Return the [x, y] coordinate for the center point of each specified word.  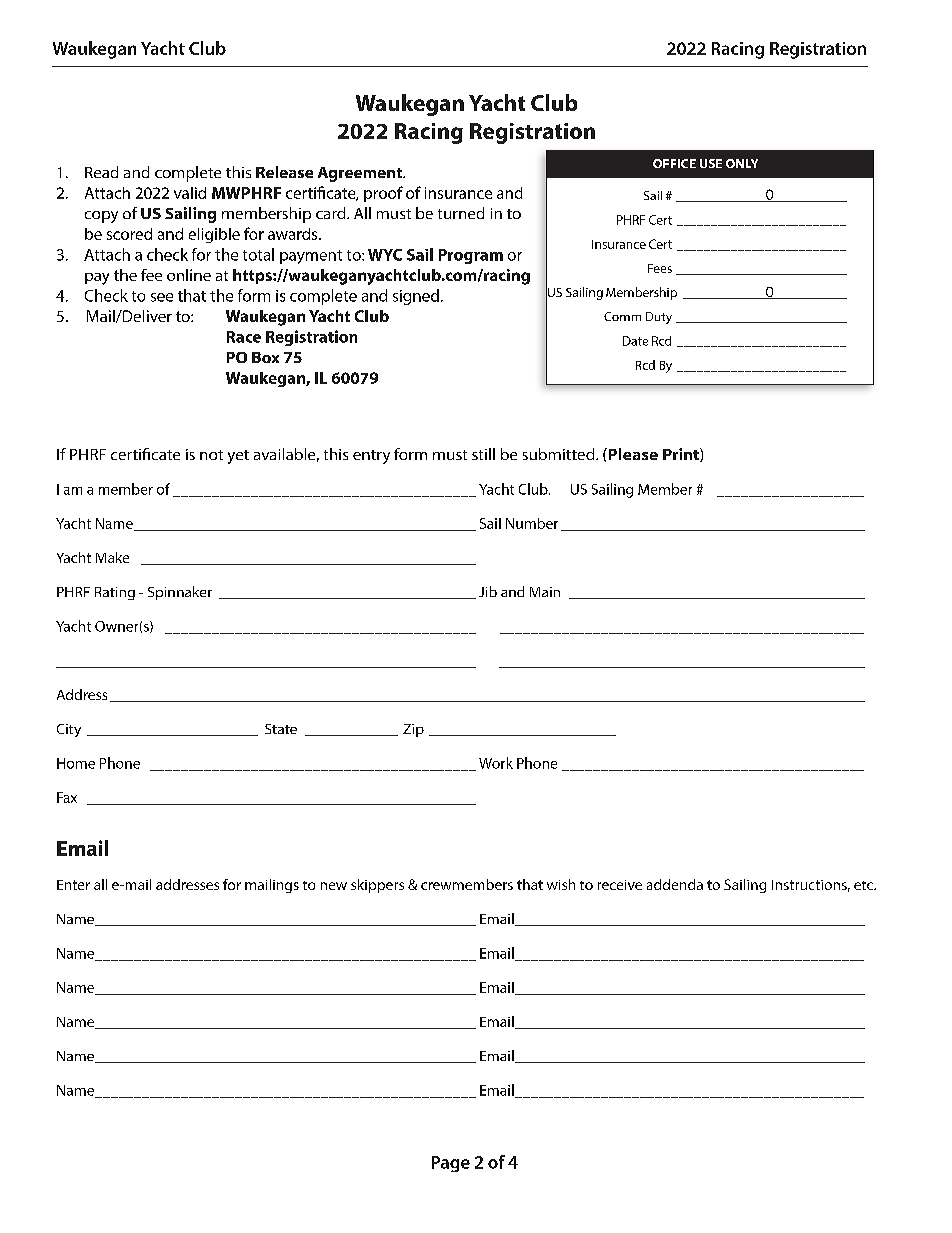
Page [451, 1164]
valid [190, 193]
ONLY [742, 163]
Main [545, 592]
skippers [377, 886]
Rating [115, 593]
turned [461, 213]
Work [496, 763]
